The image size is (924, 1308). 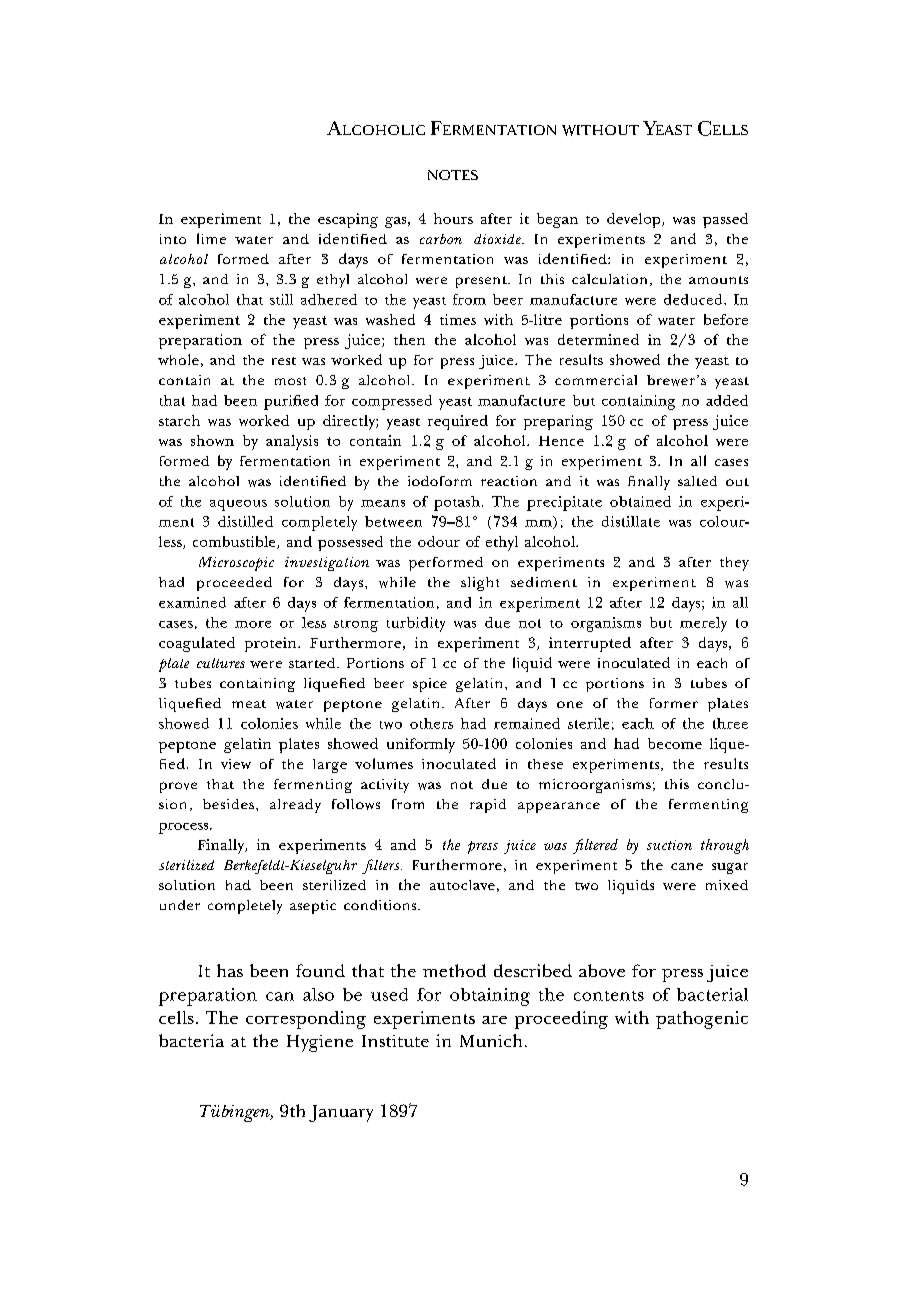 I want to click on cultures, so click(x=221, y=663).
